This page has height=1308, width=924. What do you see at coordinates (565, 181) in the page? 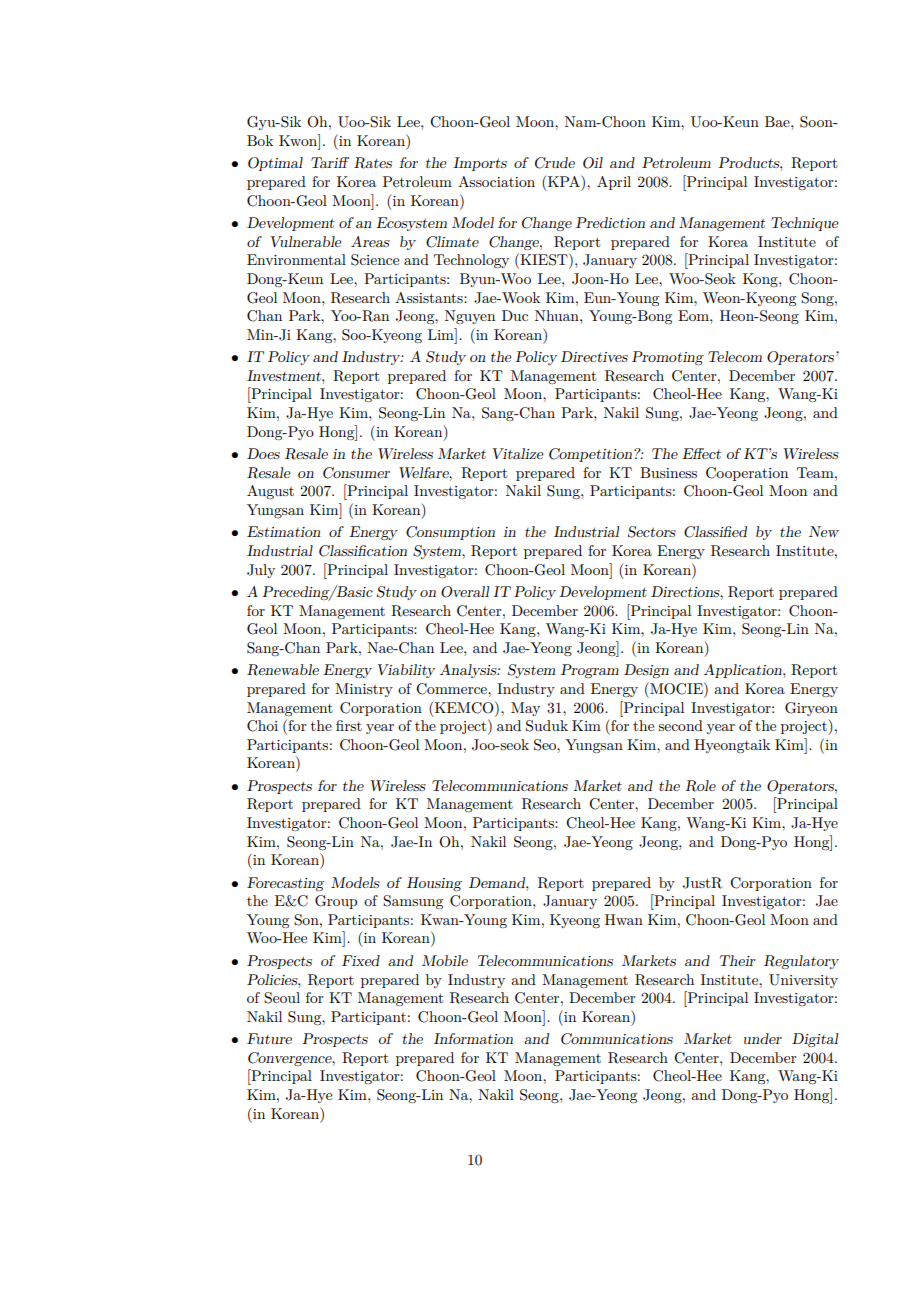
I see `KPA` at bounding box center [565, 181].
